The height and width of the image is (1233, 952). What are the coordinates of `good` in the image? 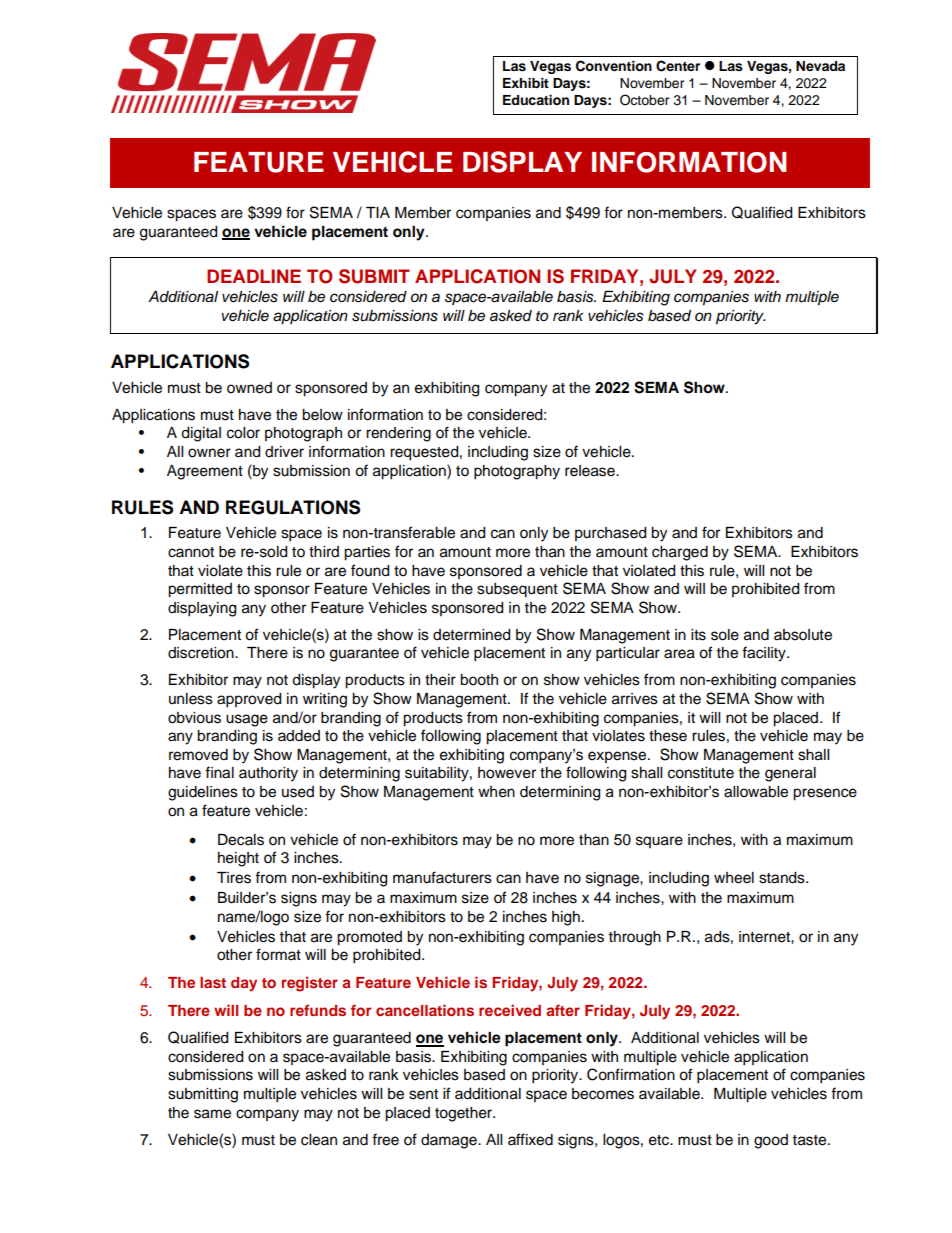 It's located at (771, 1141).
